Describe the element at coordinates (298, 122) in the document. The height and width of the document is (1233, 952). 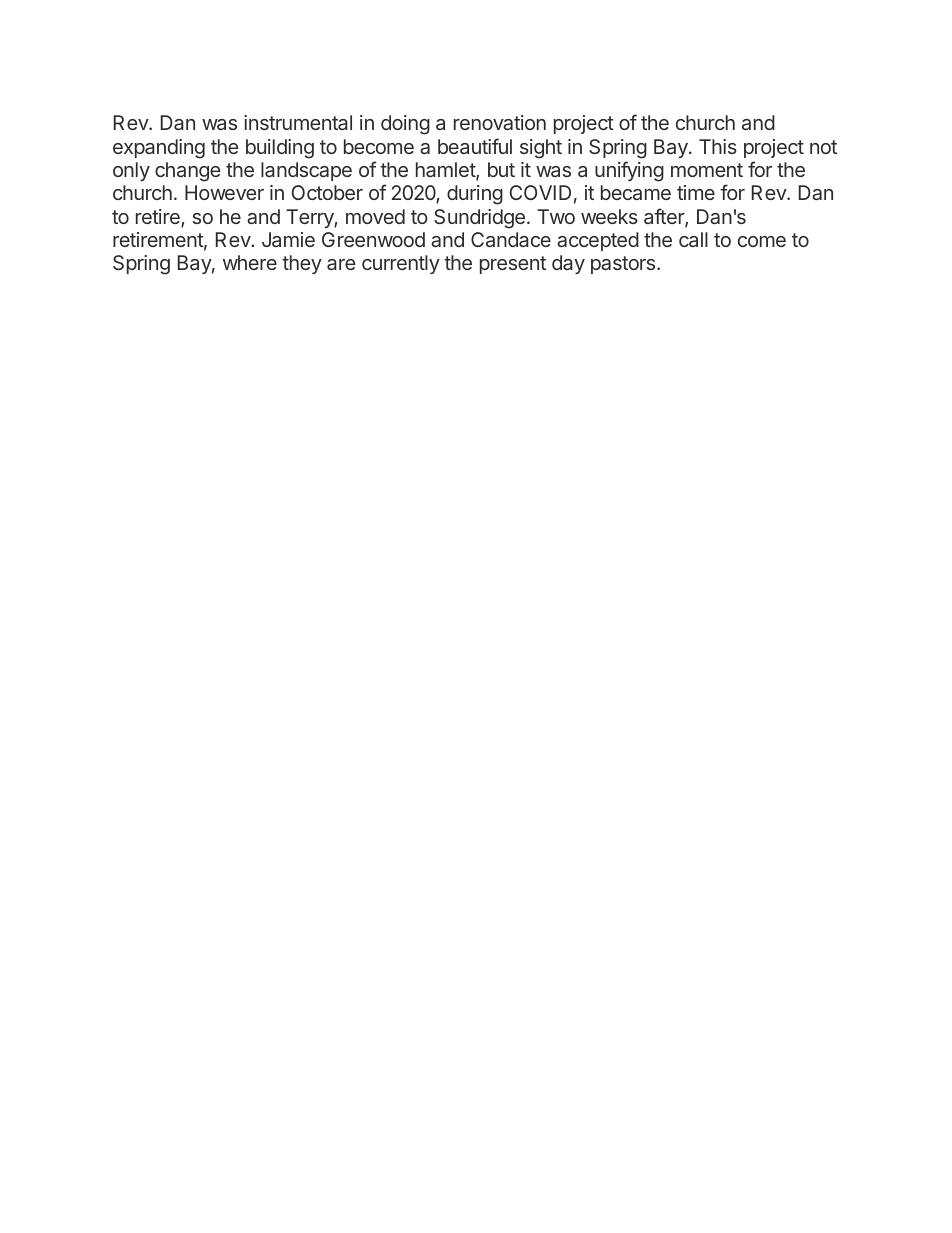
I see `instrumental` at that location.
